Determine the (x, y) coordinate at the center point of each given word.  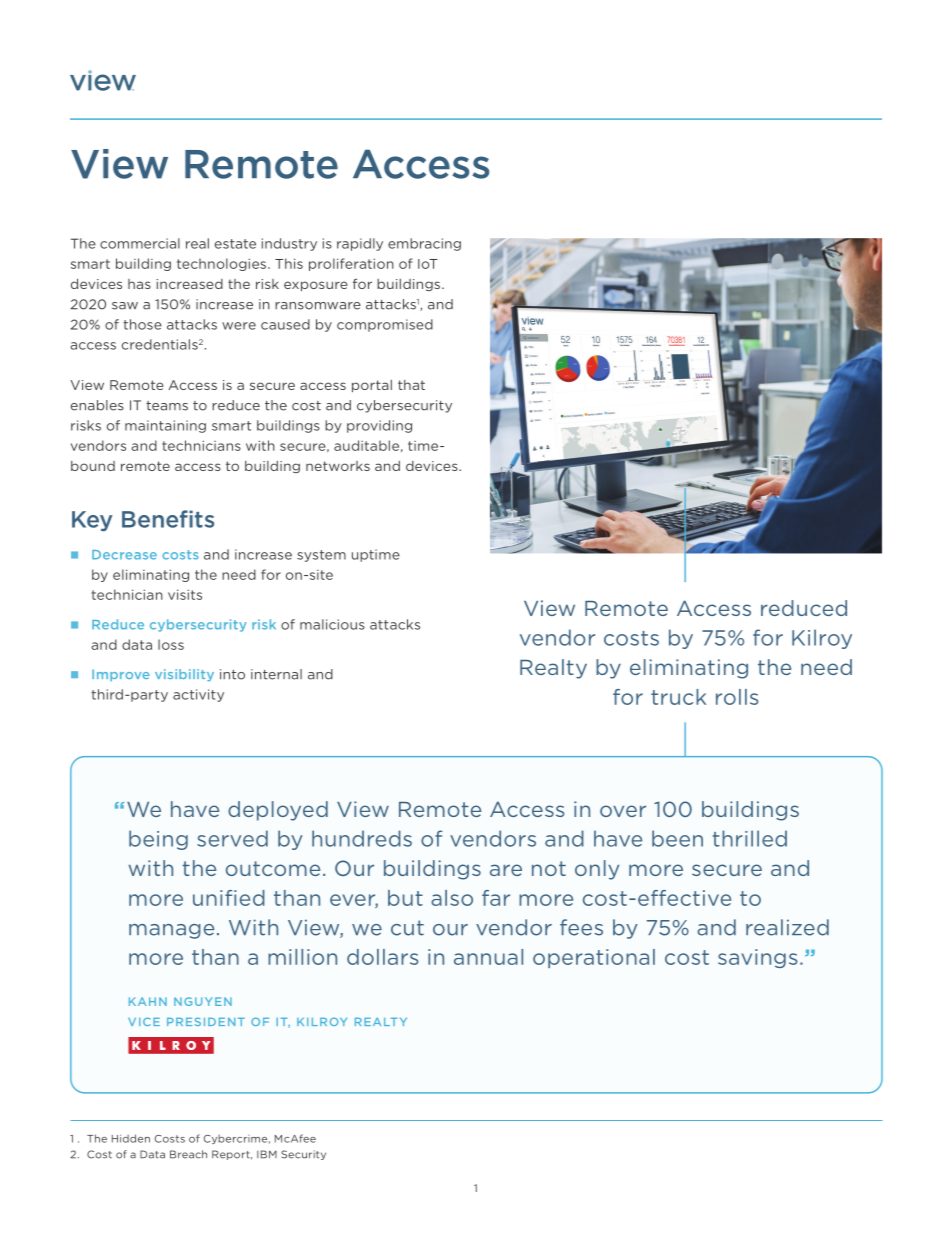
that (411, 385)
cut (407, 928)
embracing (424, 244)
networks (338, 466)
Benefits (168, 519)
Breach (188, 1154)
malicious (332, 624)
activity (198, 695)
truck (678, 697)
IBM (267, 1154)
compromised (385, 325)
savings (757, 958)
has (139, 284)
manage (171, 931)
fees (581, 927)
